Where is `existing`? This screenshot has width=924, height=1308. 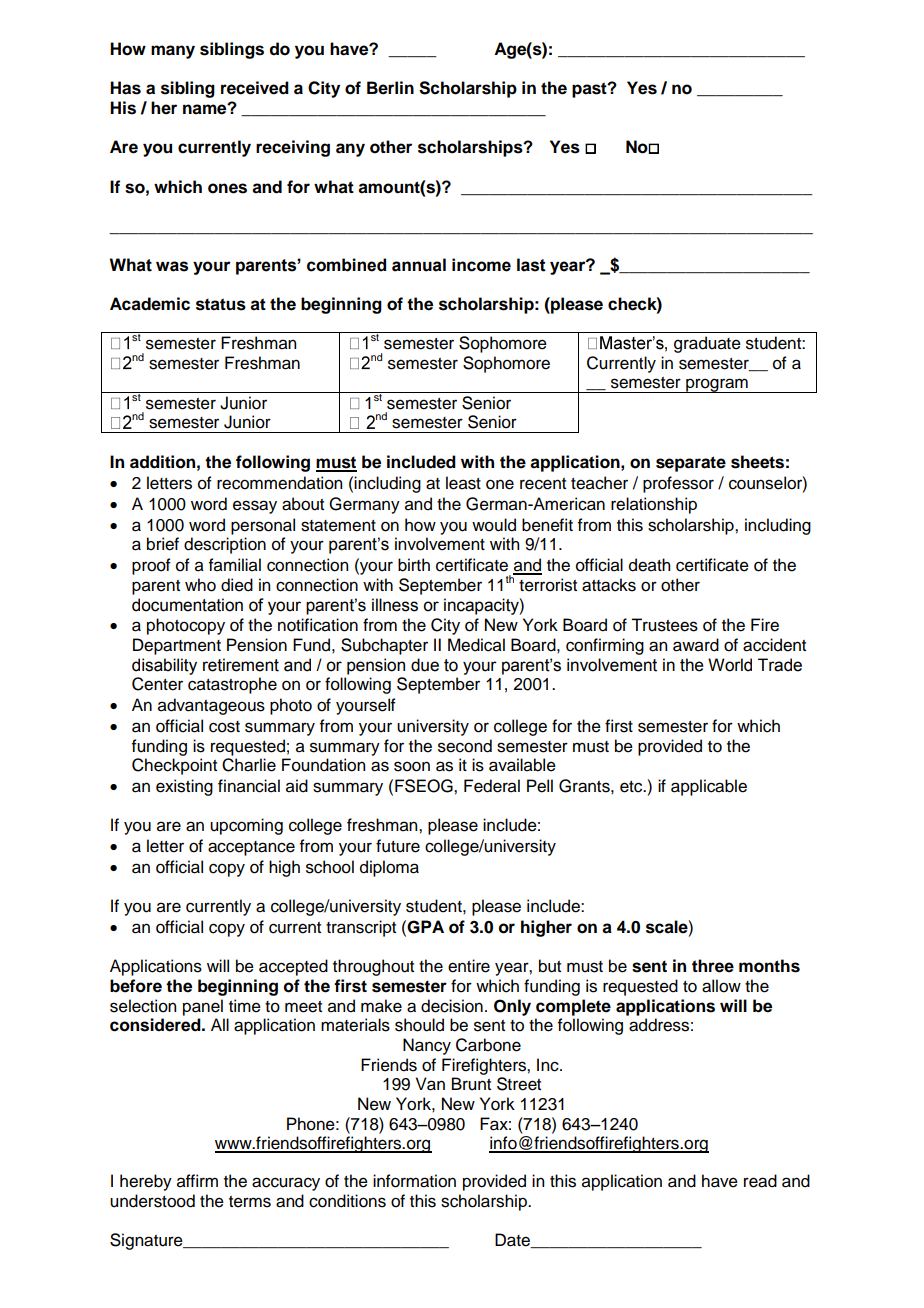 existing is located at coordinates (184, 787).
